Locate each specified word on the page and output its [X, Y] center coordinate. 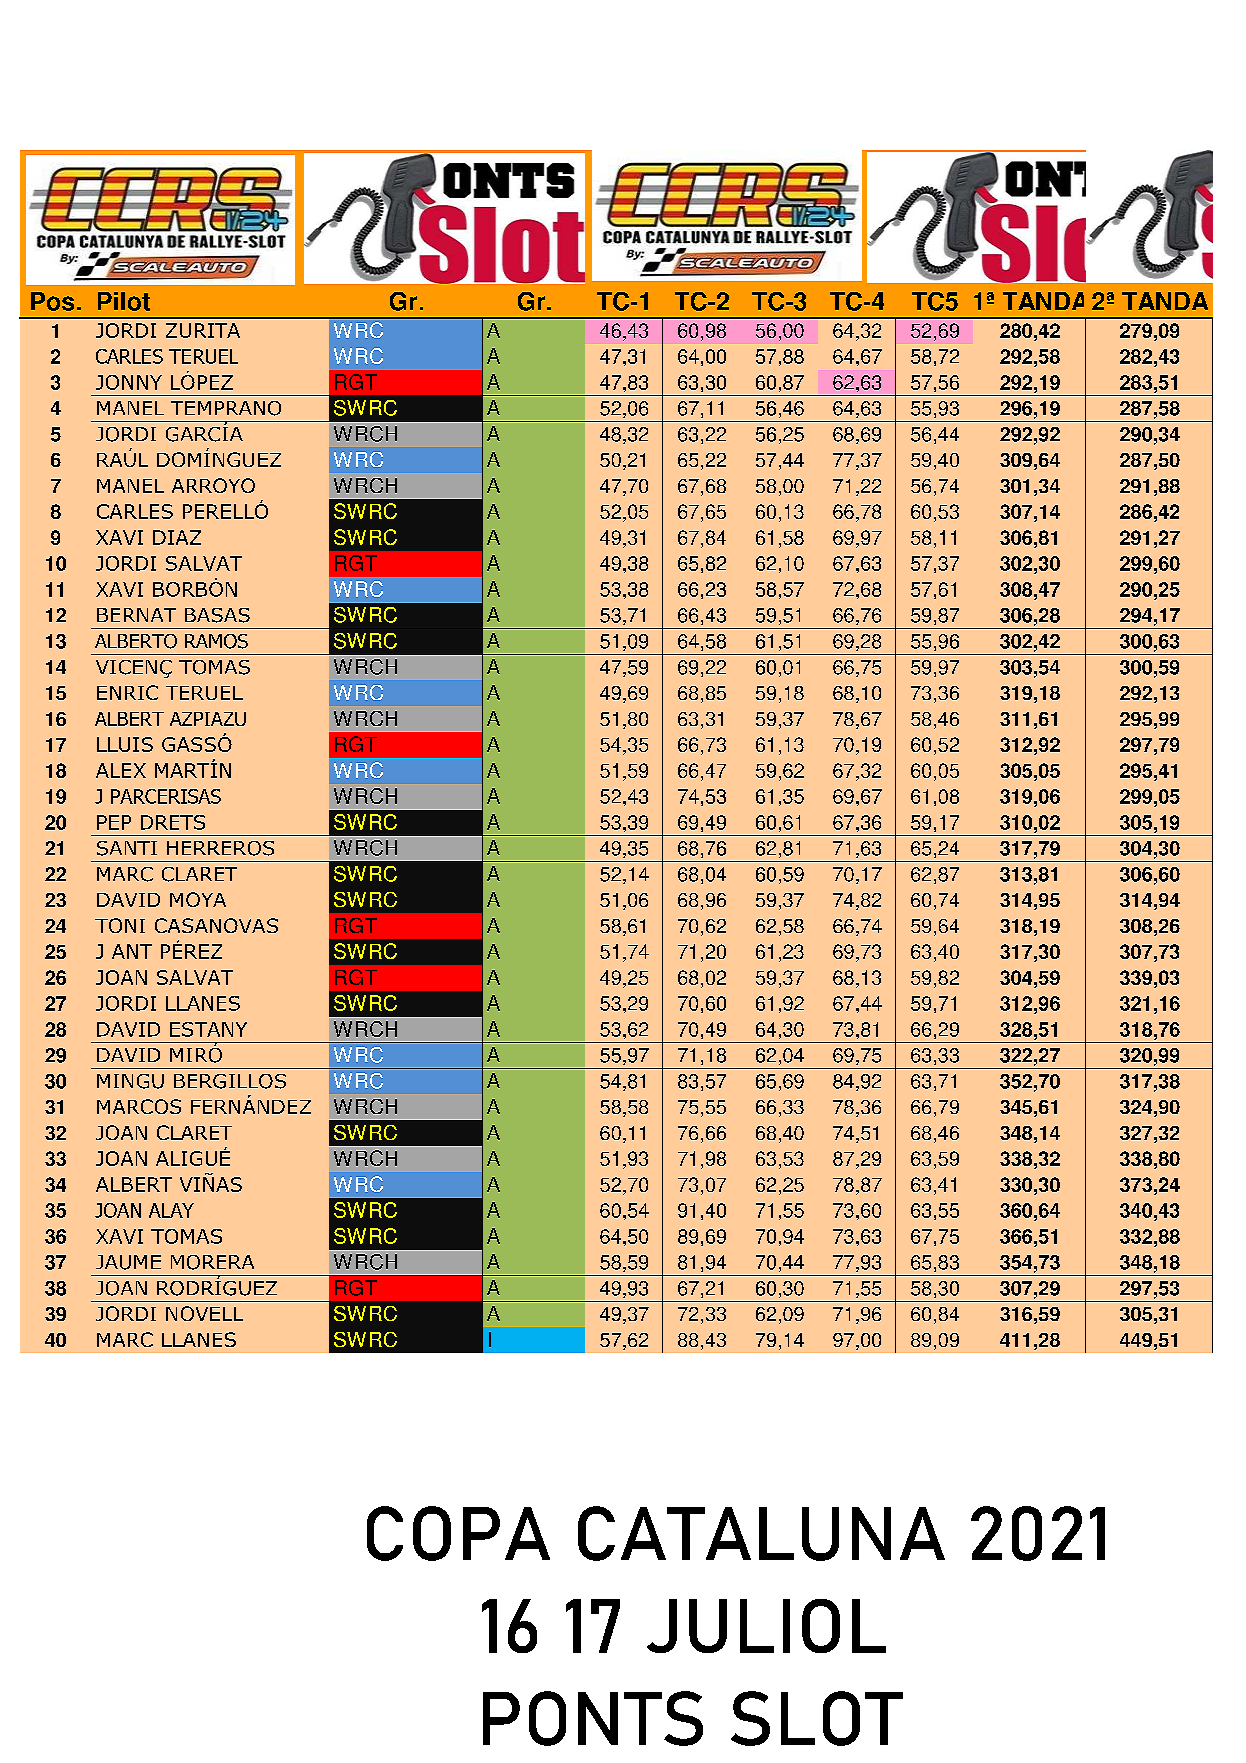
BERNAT [136, 615]
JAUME [128, 1262]
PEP [114, 822]
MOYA [198, 899]
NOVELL [204, 1313]
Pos [52, 301]
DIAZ [177, 537]
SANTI [127, 848]
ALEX [121, 770]
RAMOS [216, 641]
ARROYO [213, 485]
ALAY [171, 1210]
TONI [120, 925]
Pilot [124, 301]
